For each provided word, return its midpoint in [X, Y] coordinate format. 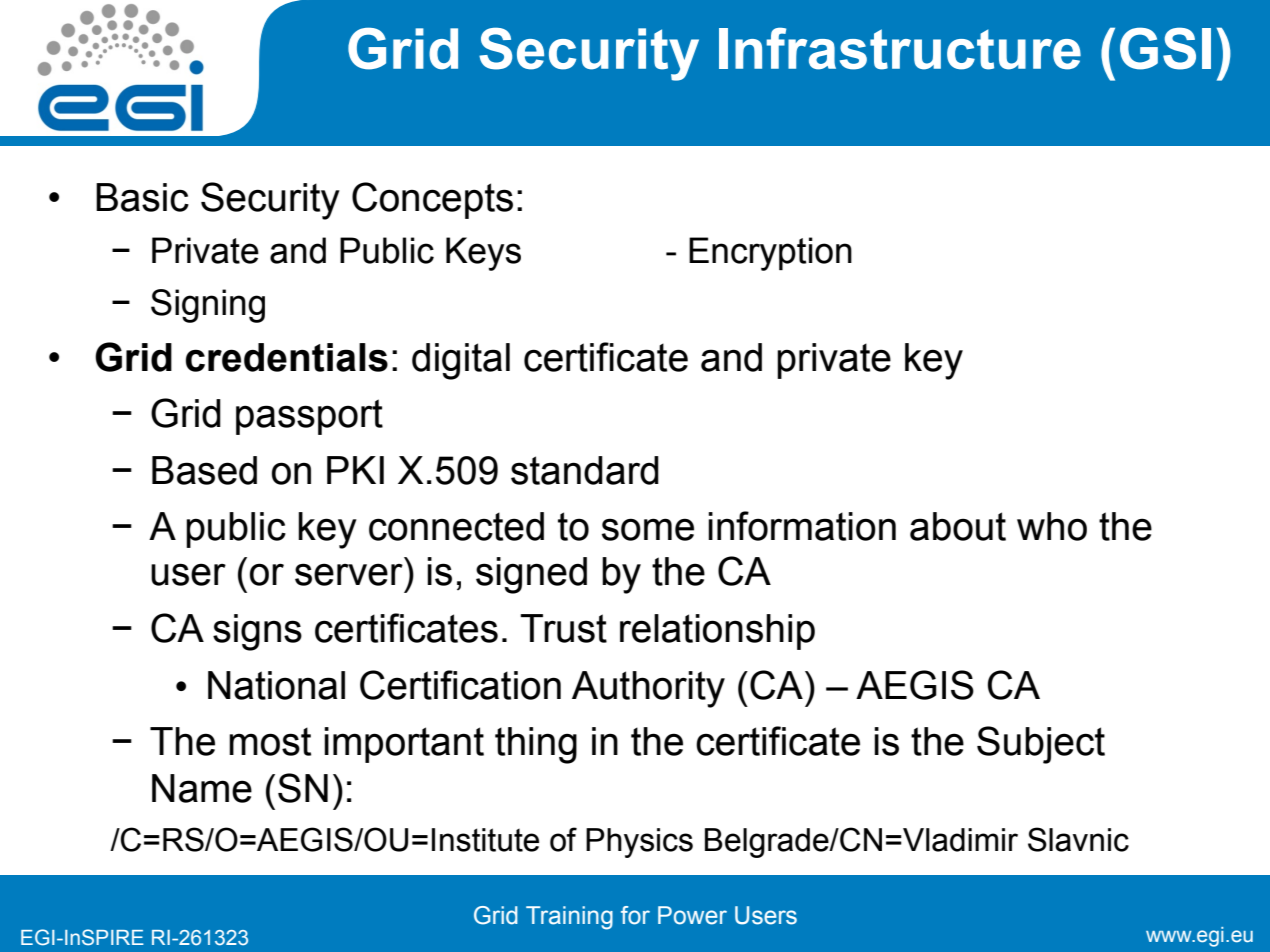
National [276, 685]
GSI [1165, 48]
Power [692, 915]
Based [204, 470]
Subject [1041, 745]
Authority [648, 689]
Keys [483, 254]
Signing [208, 306]
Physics [639, 843]
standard [585, 470]
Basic [142, 197]
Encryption [770, 254]
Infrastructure [900, 48]
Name [202, 788]
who [1052, 526]
